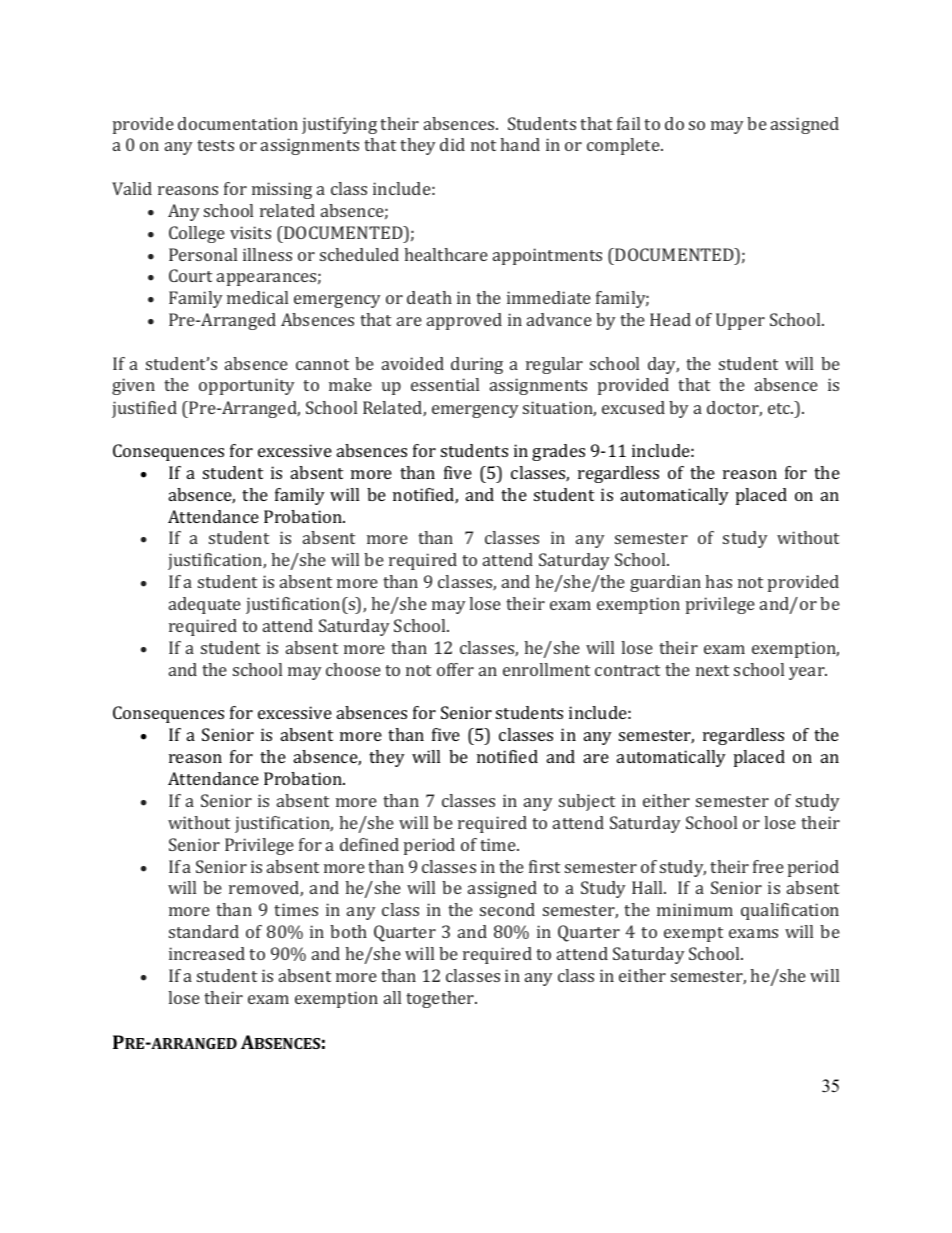 This screenshot has width=952, height=1233. Describe the element at coordinates (441, 999) in the screenshot. I see `together` at that location.
